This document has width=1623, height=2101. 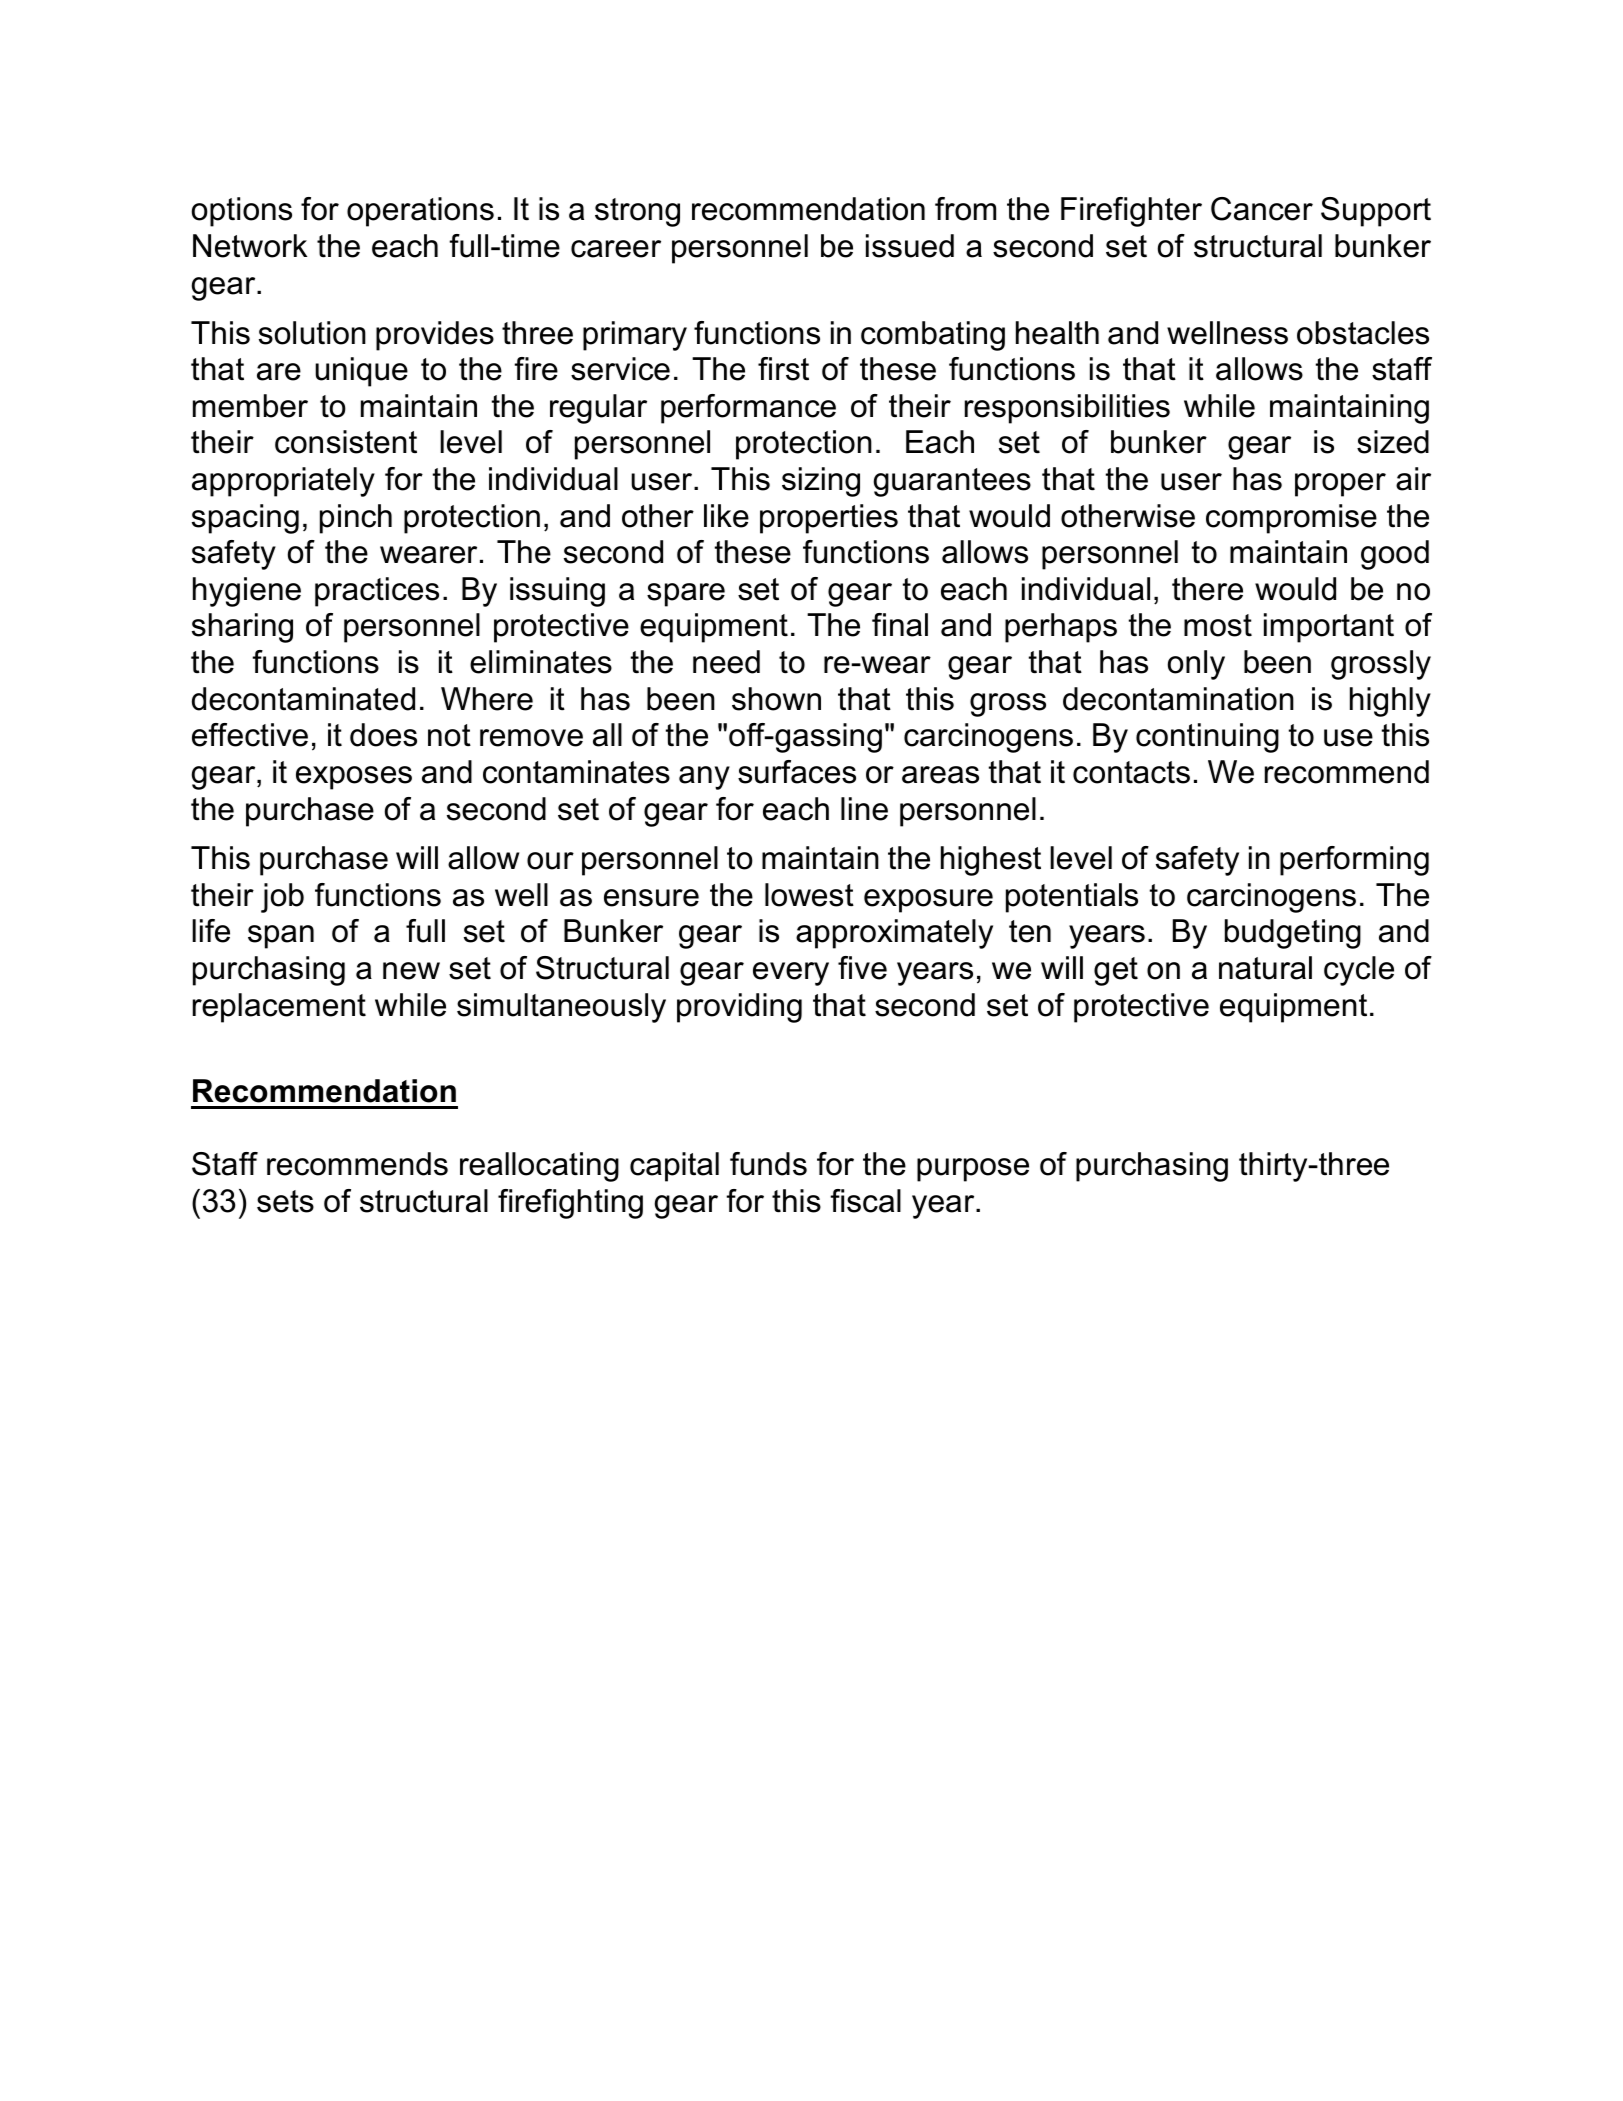 What do you see at coordinates (1178, 699) in the document?
I see `decontamination` at bounding box center [1178, 699].
